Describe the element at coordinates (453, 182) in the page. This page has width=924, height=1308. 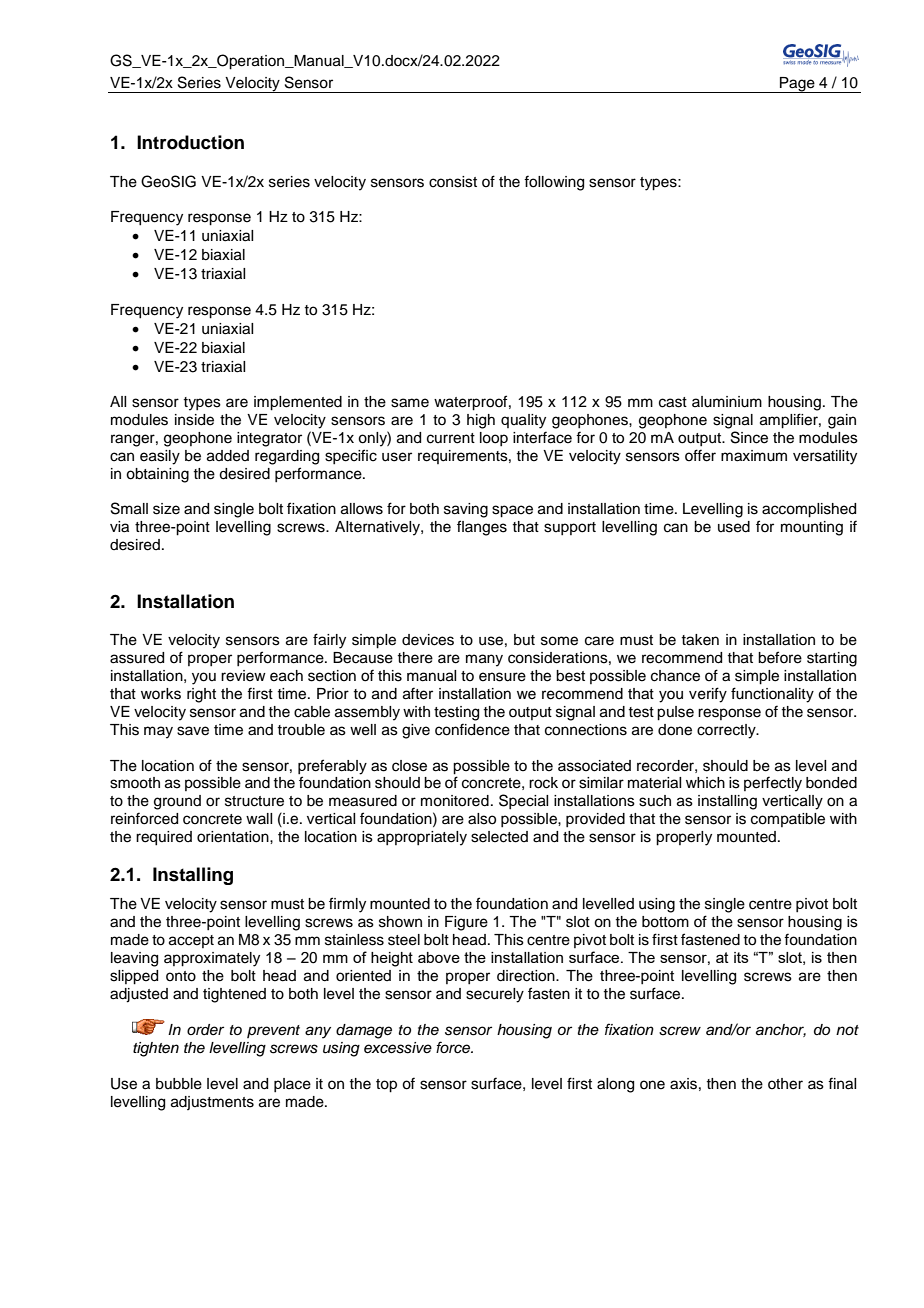
I see `consist` at that location.
